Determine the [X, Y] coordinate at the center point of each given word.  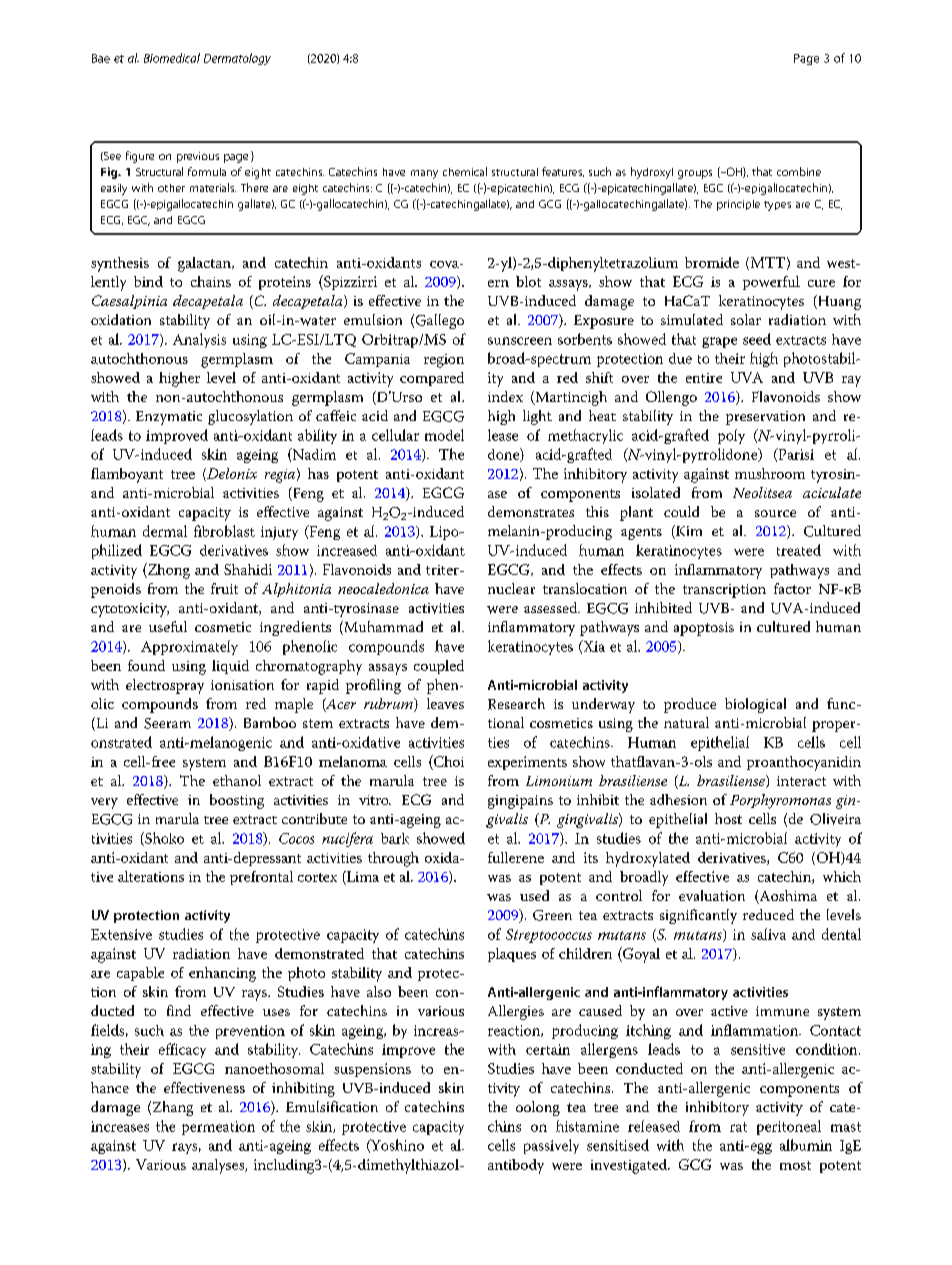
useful [168, 626]
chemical [465, 171]
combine [799, 171]
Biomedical [172, 58]
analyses [219, 1166]
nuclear [511, 588]
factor [792, 588]
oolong [538, 1108]
